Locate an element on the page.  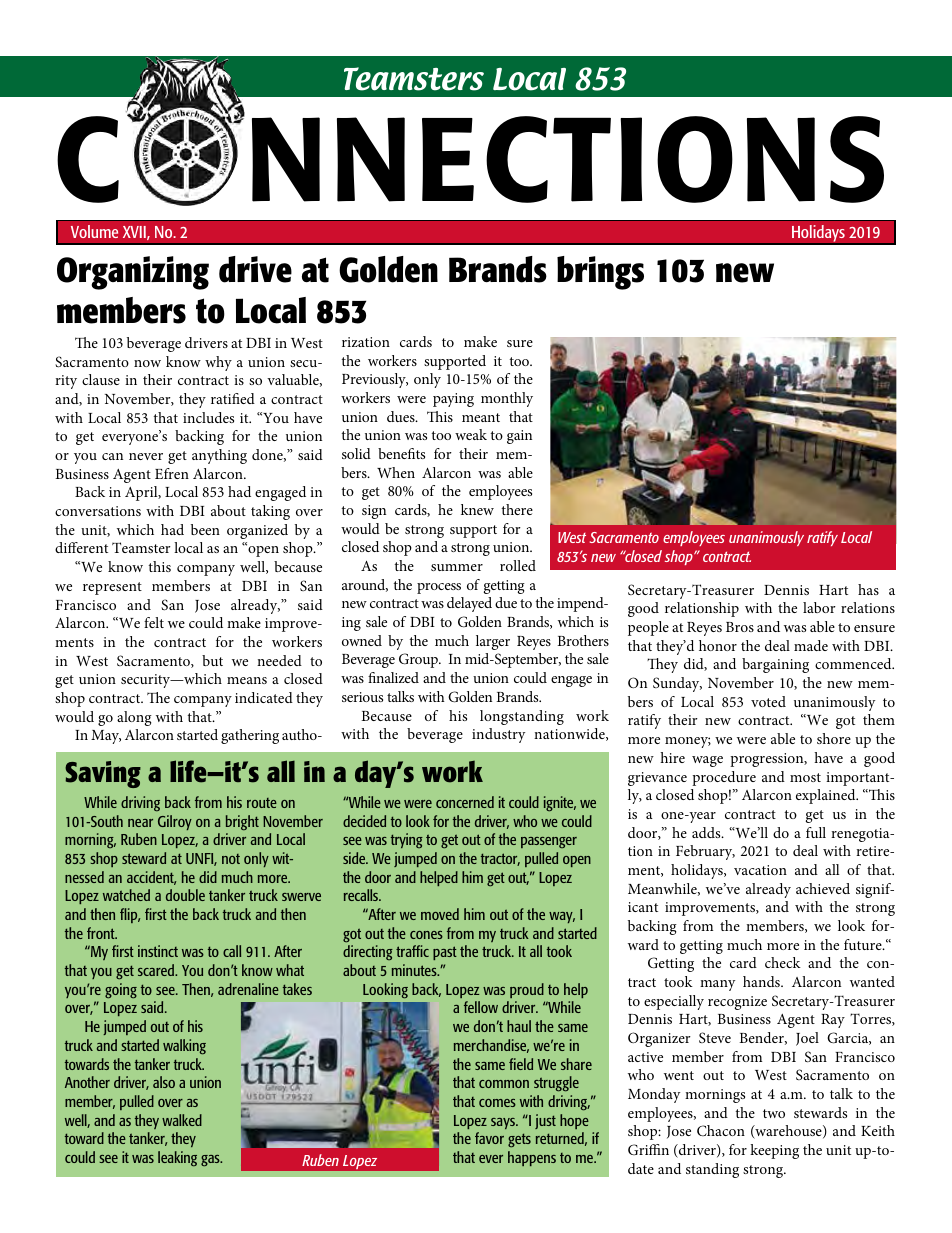
walked is located at coordinates (182, 1120).
